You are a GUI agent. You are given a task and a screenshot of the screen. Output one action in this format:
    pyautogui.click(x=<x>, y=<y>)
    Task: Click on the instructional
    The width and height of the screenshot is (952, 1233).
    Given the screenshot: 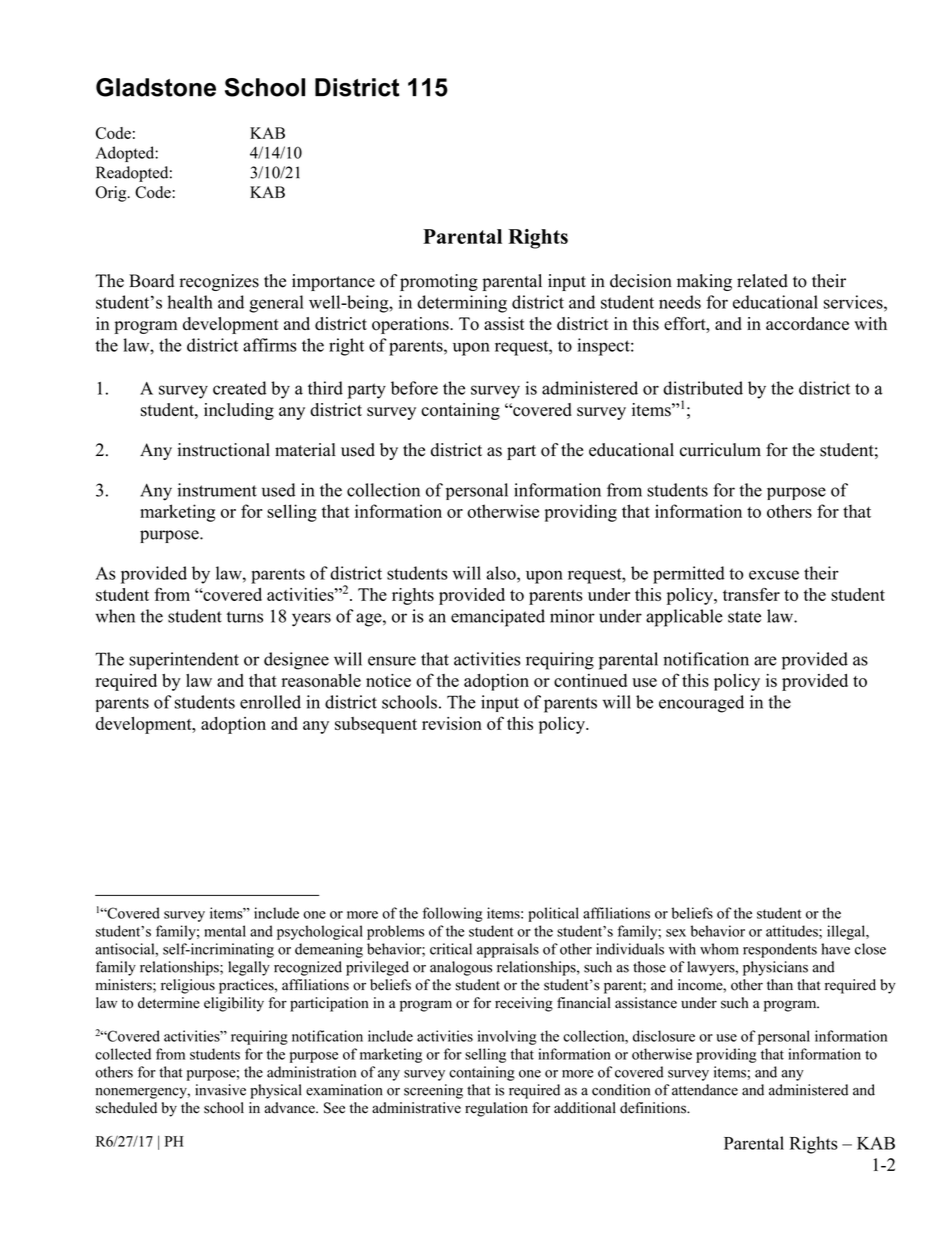 What is the action you would take?
    pyautogui.click(x=224, y=450)
